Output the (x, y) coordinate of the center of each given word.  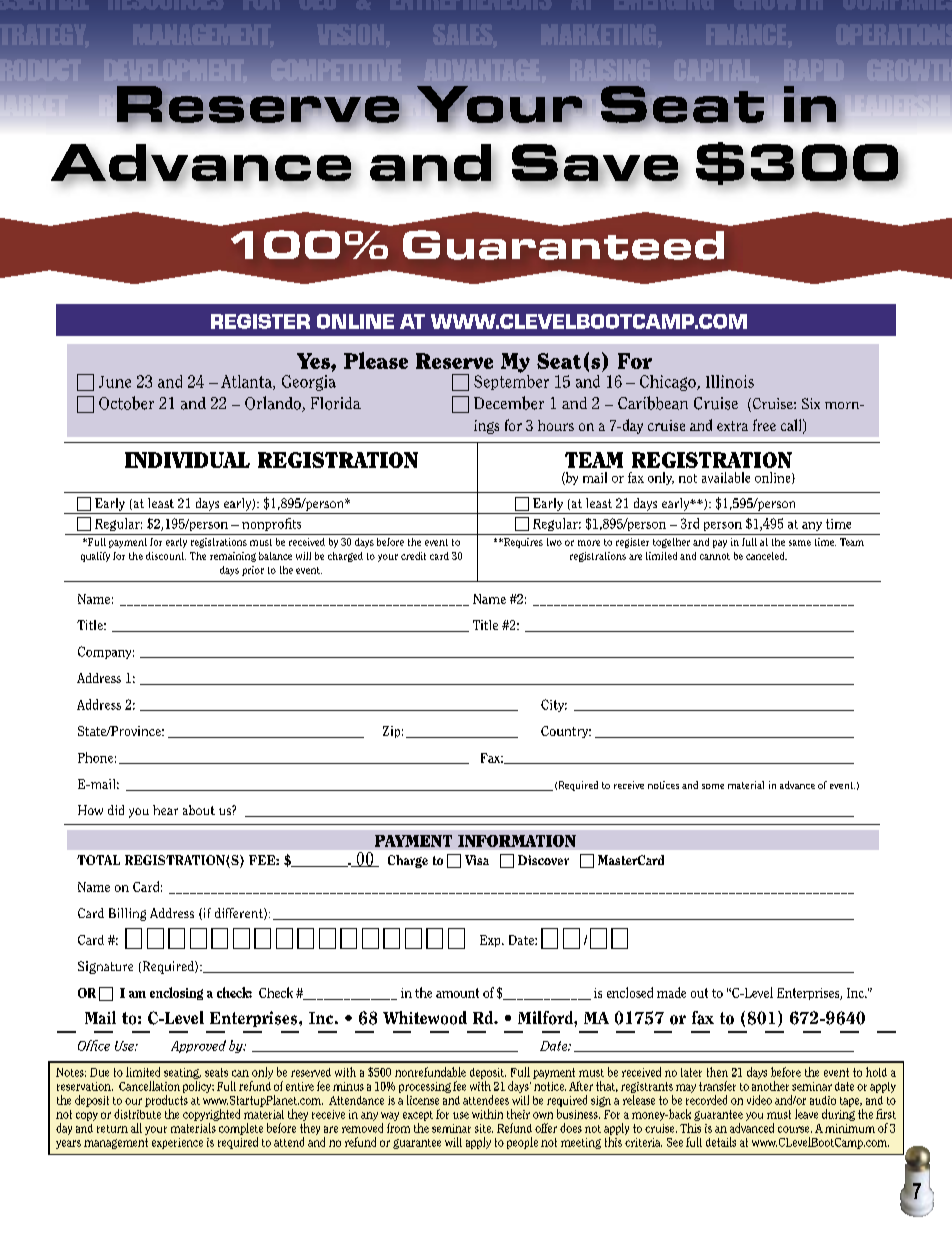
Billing (127, 914)
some (713, 786)
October (126, 403)
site (484, 1128)
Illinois (730, 381)
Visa (477, 860)
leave (806, 1114)
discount (166, 556)
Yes (314, 361)
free (764, 425)
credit (413, 556)
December (509, 403)
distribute (137, 1114)
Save (596, 164)
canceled (766, 556)
